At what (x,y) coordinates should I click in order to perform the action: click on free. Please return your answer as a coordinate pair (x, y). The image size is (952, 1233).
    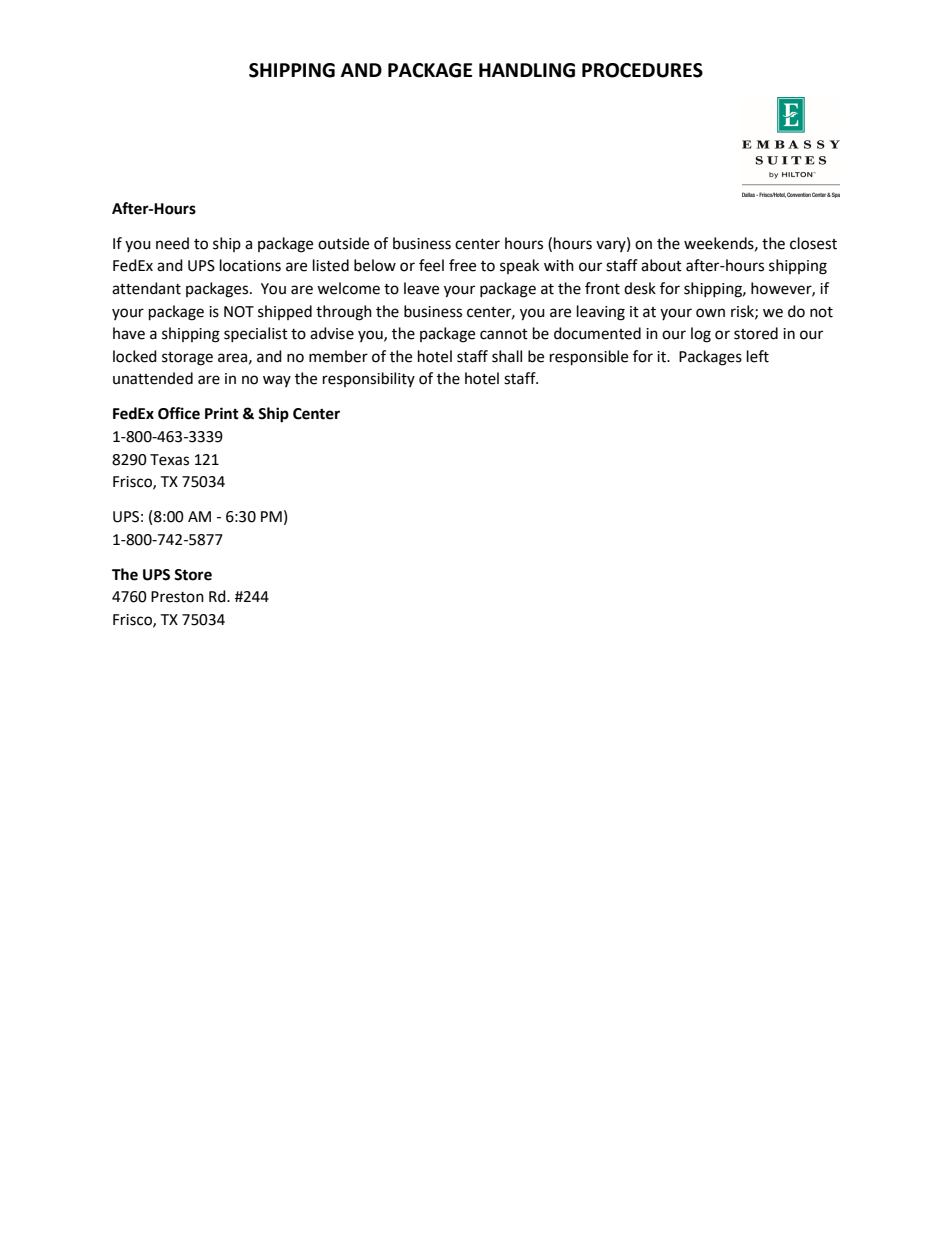
    Looking at the image, I should click on (462, 265).
